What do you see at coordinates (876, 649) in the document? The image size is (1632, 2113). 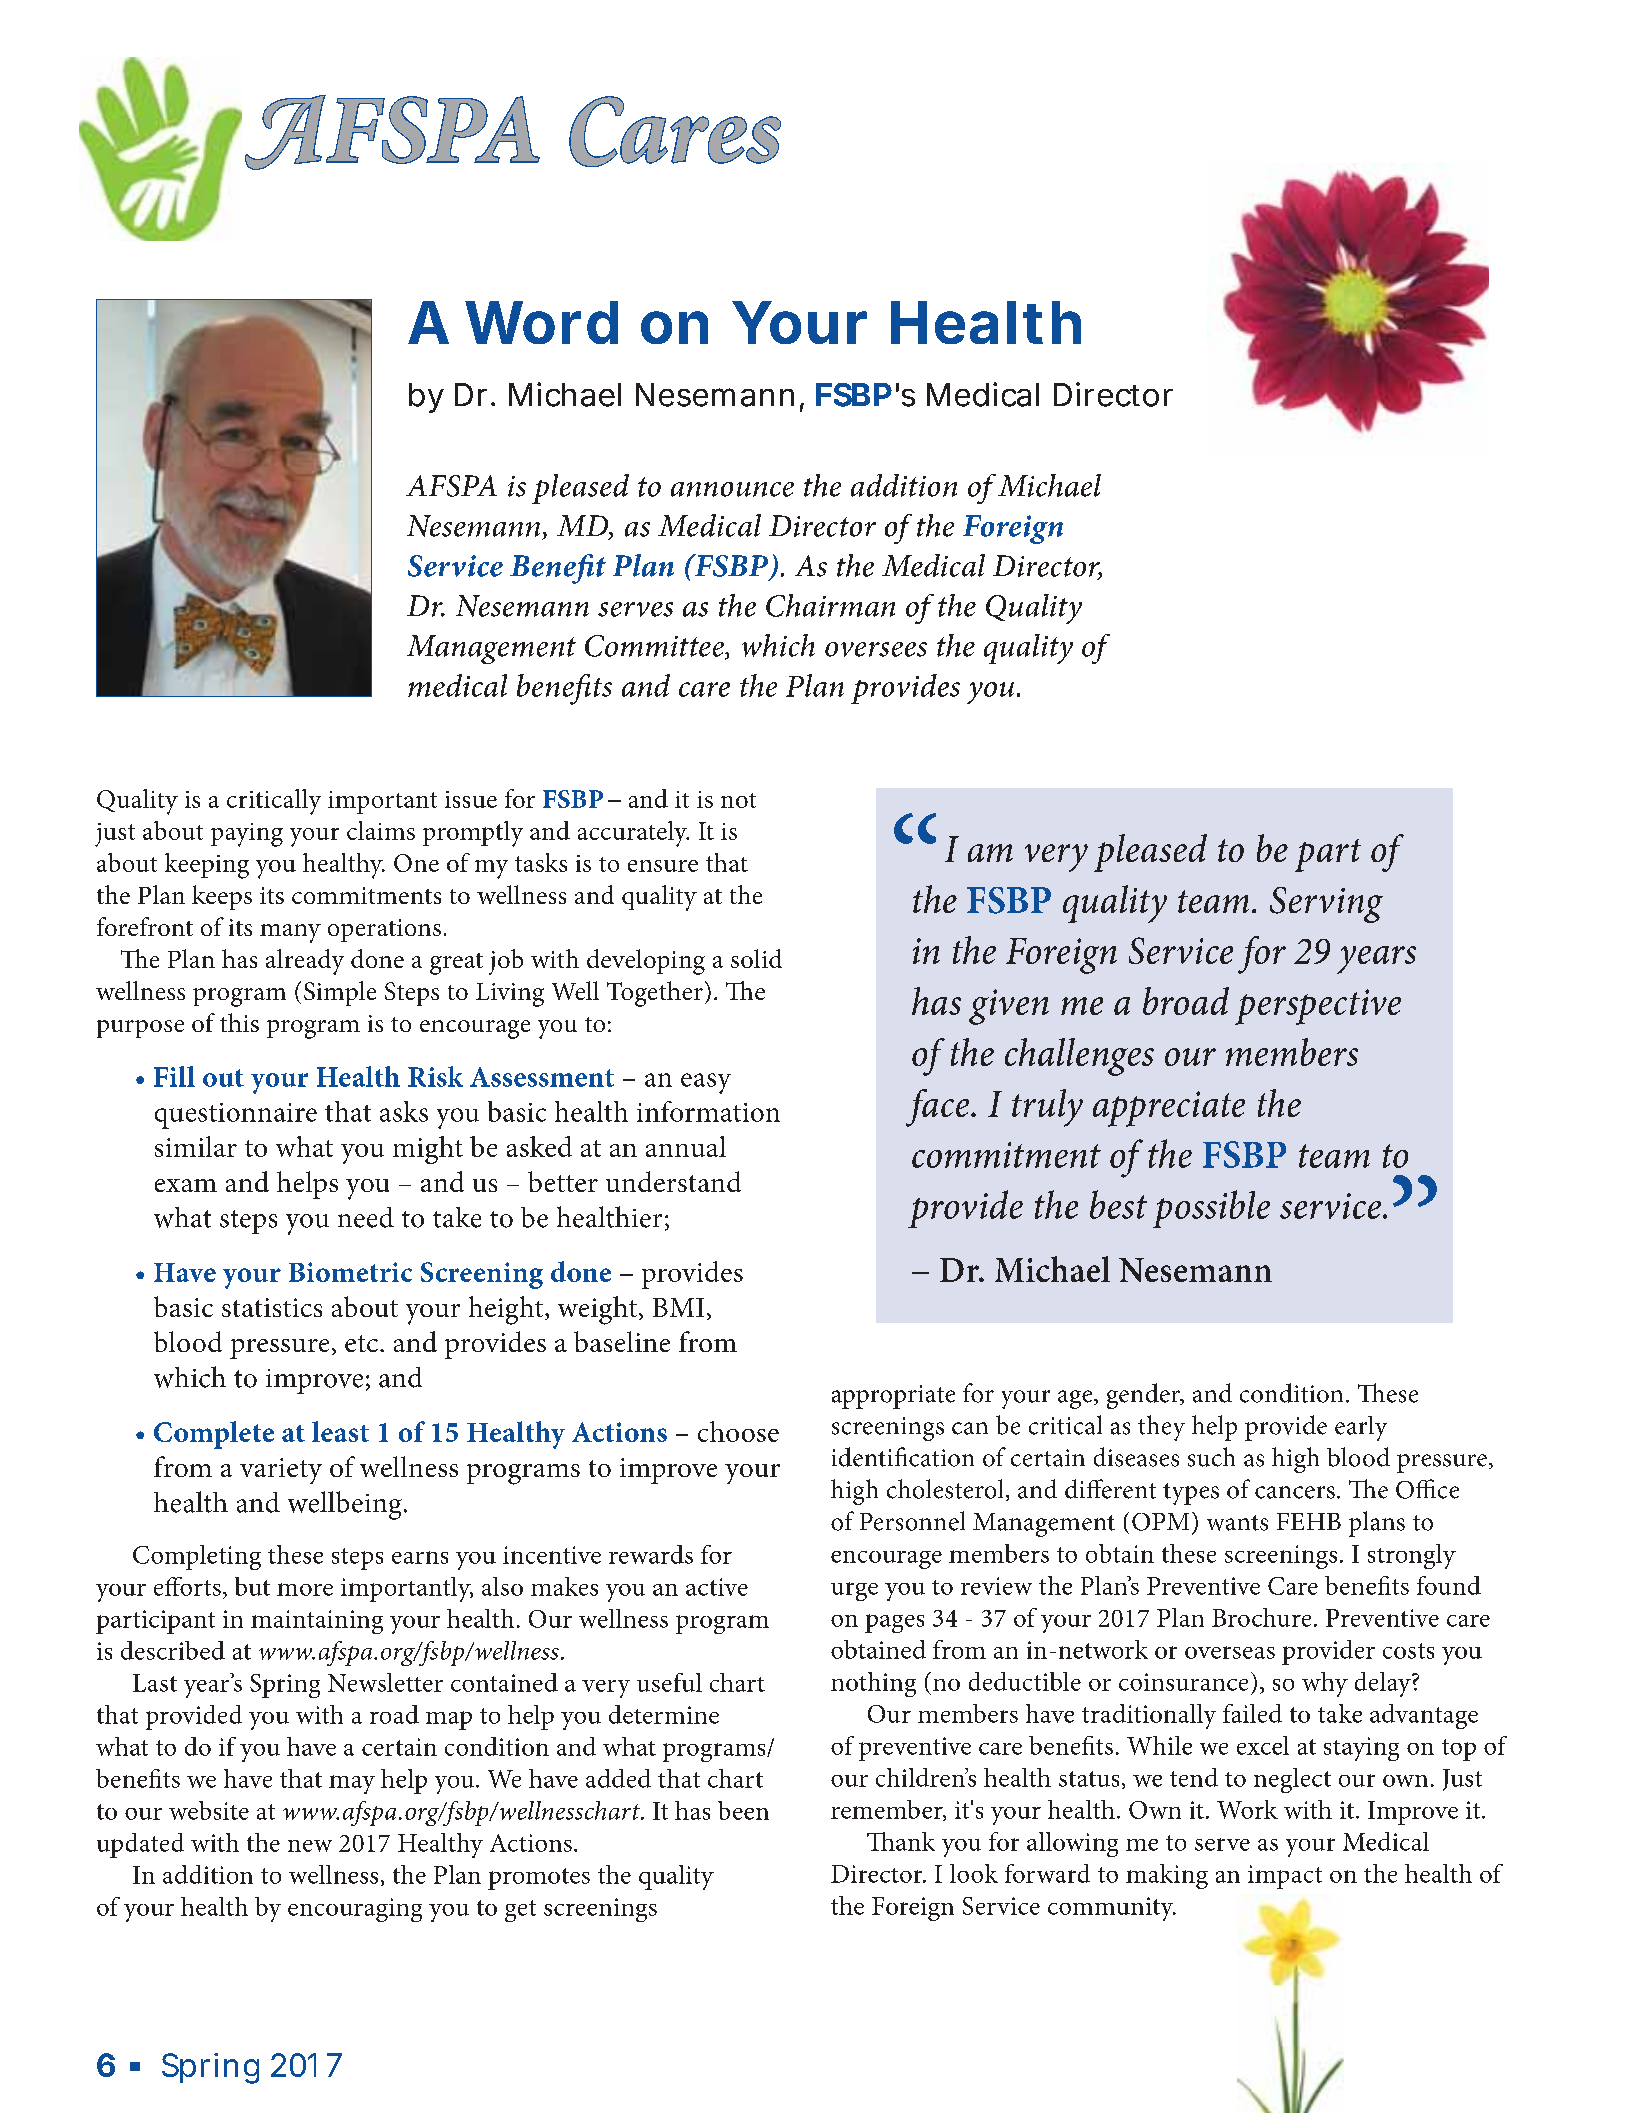 I see `oversees` at bounding box center [876, 649].
